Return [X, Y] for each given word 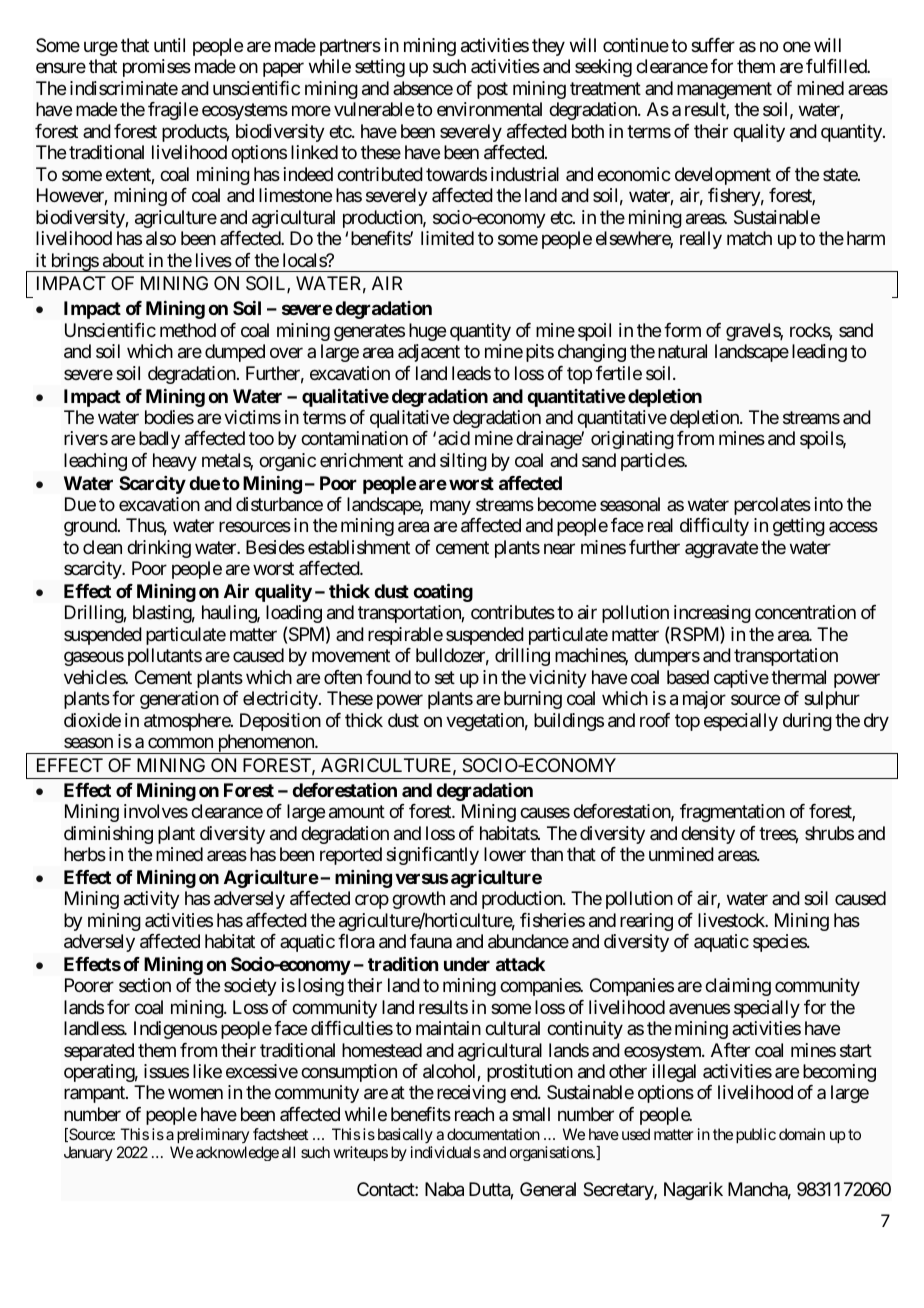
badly [159, 440]
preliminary [213, 1136]
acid [454, 438]
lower [505, 854]
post [492, 90]
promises [157, 68]
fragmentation [732, 813]
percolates [772, 506]
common [180, 742]
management [724, 90]
